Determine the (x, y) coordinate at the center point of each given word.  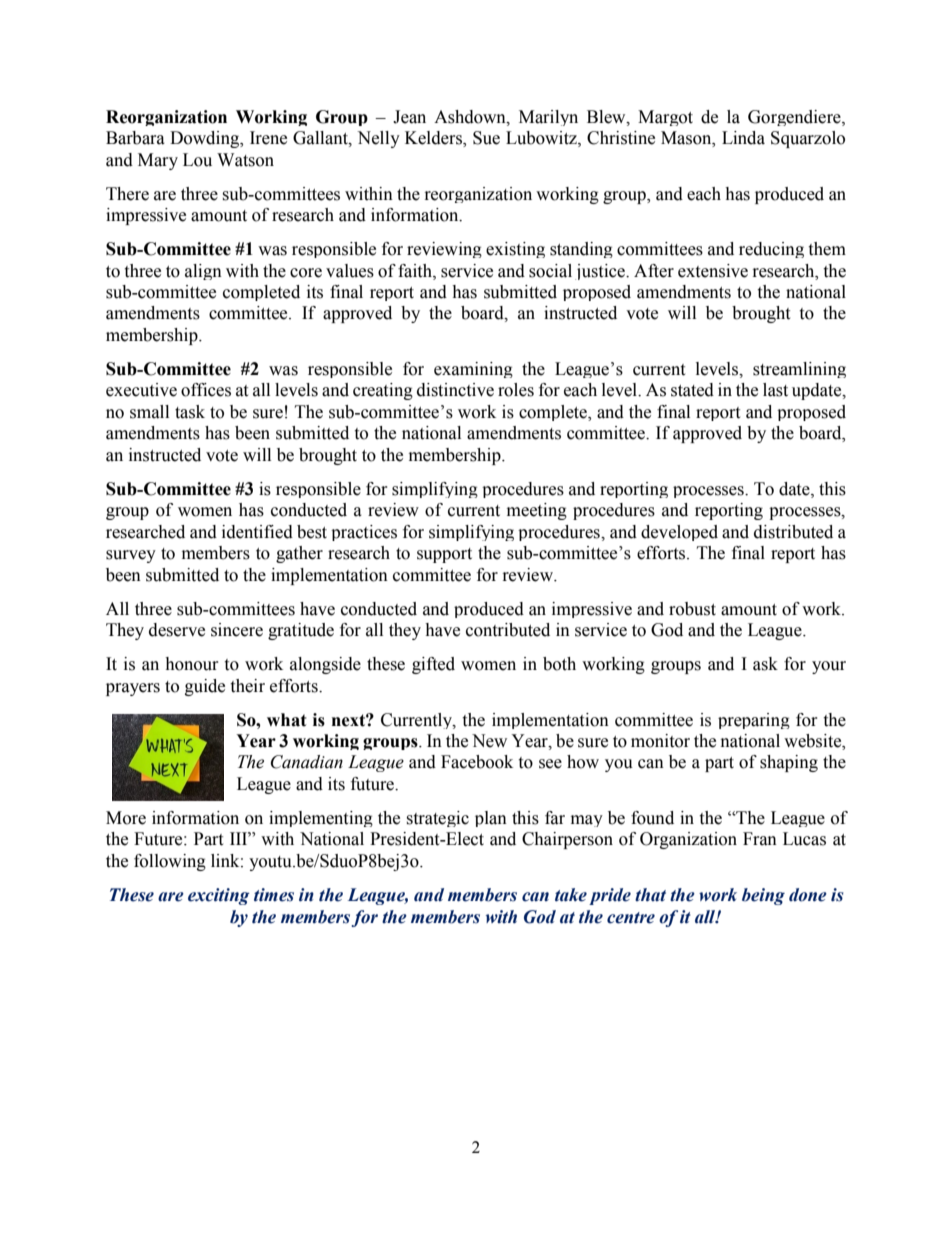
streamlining (799, 370)
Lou (197, 160)
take (571, 895)
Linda (743, 138)
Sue (486, 138)
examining (473, 370)
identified (257, 532)
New (489, 741)
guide (205, 687)
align (203, 272)
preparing (754, 721)
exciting (219, 896)
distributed (793, 532)
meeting (537, 511)
